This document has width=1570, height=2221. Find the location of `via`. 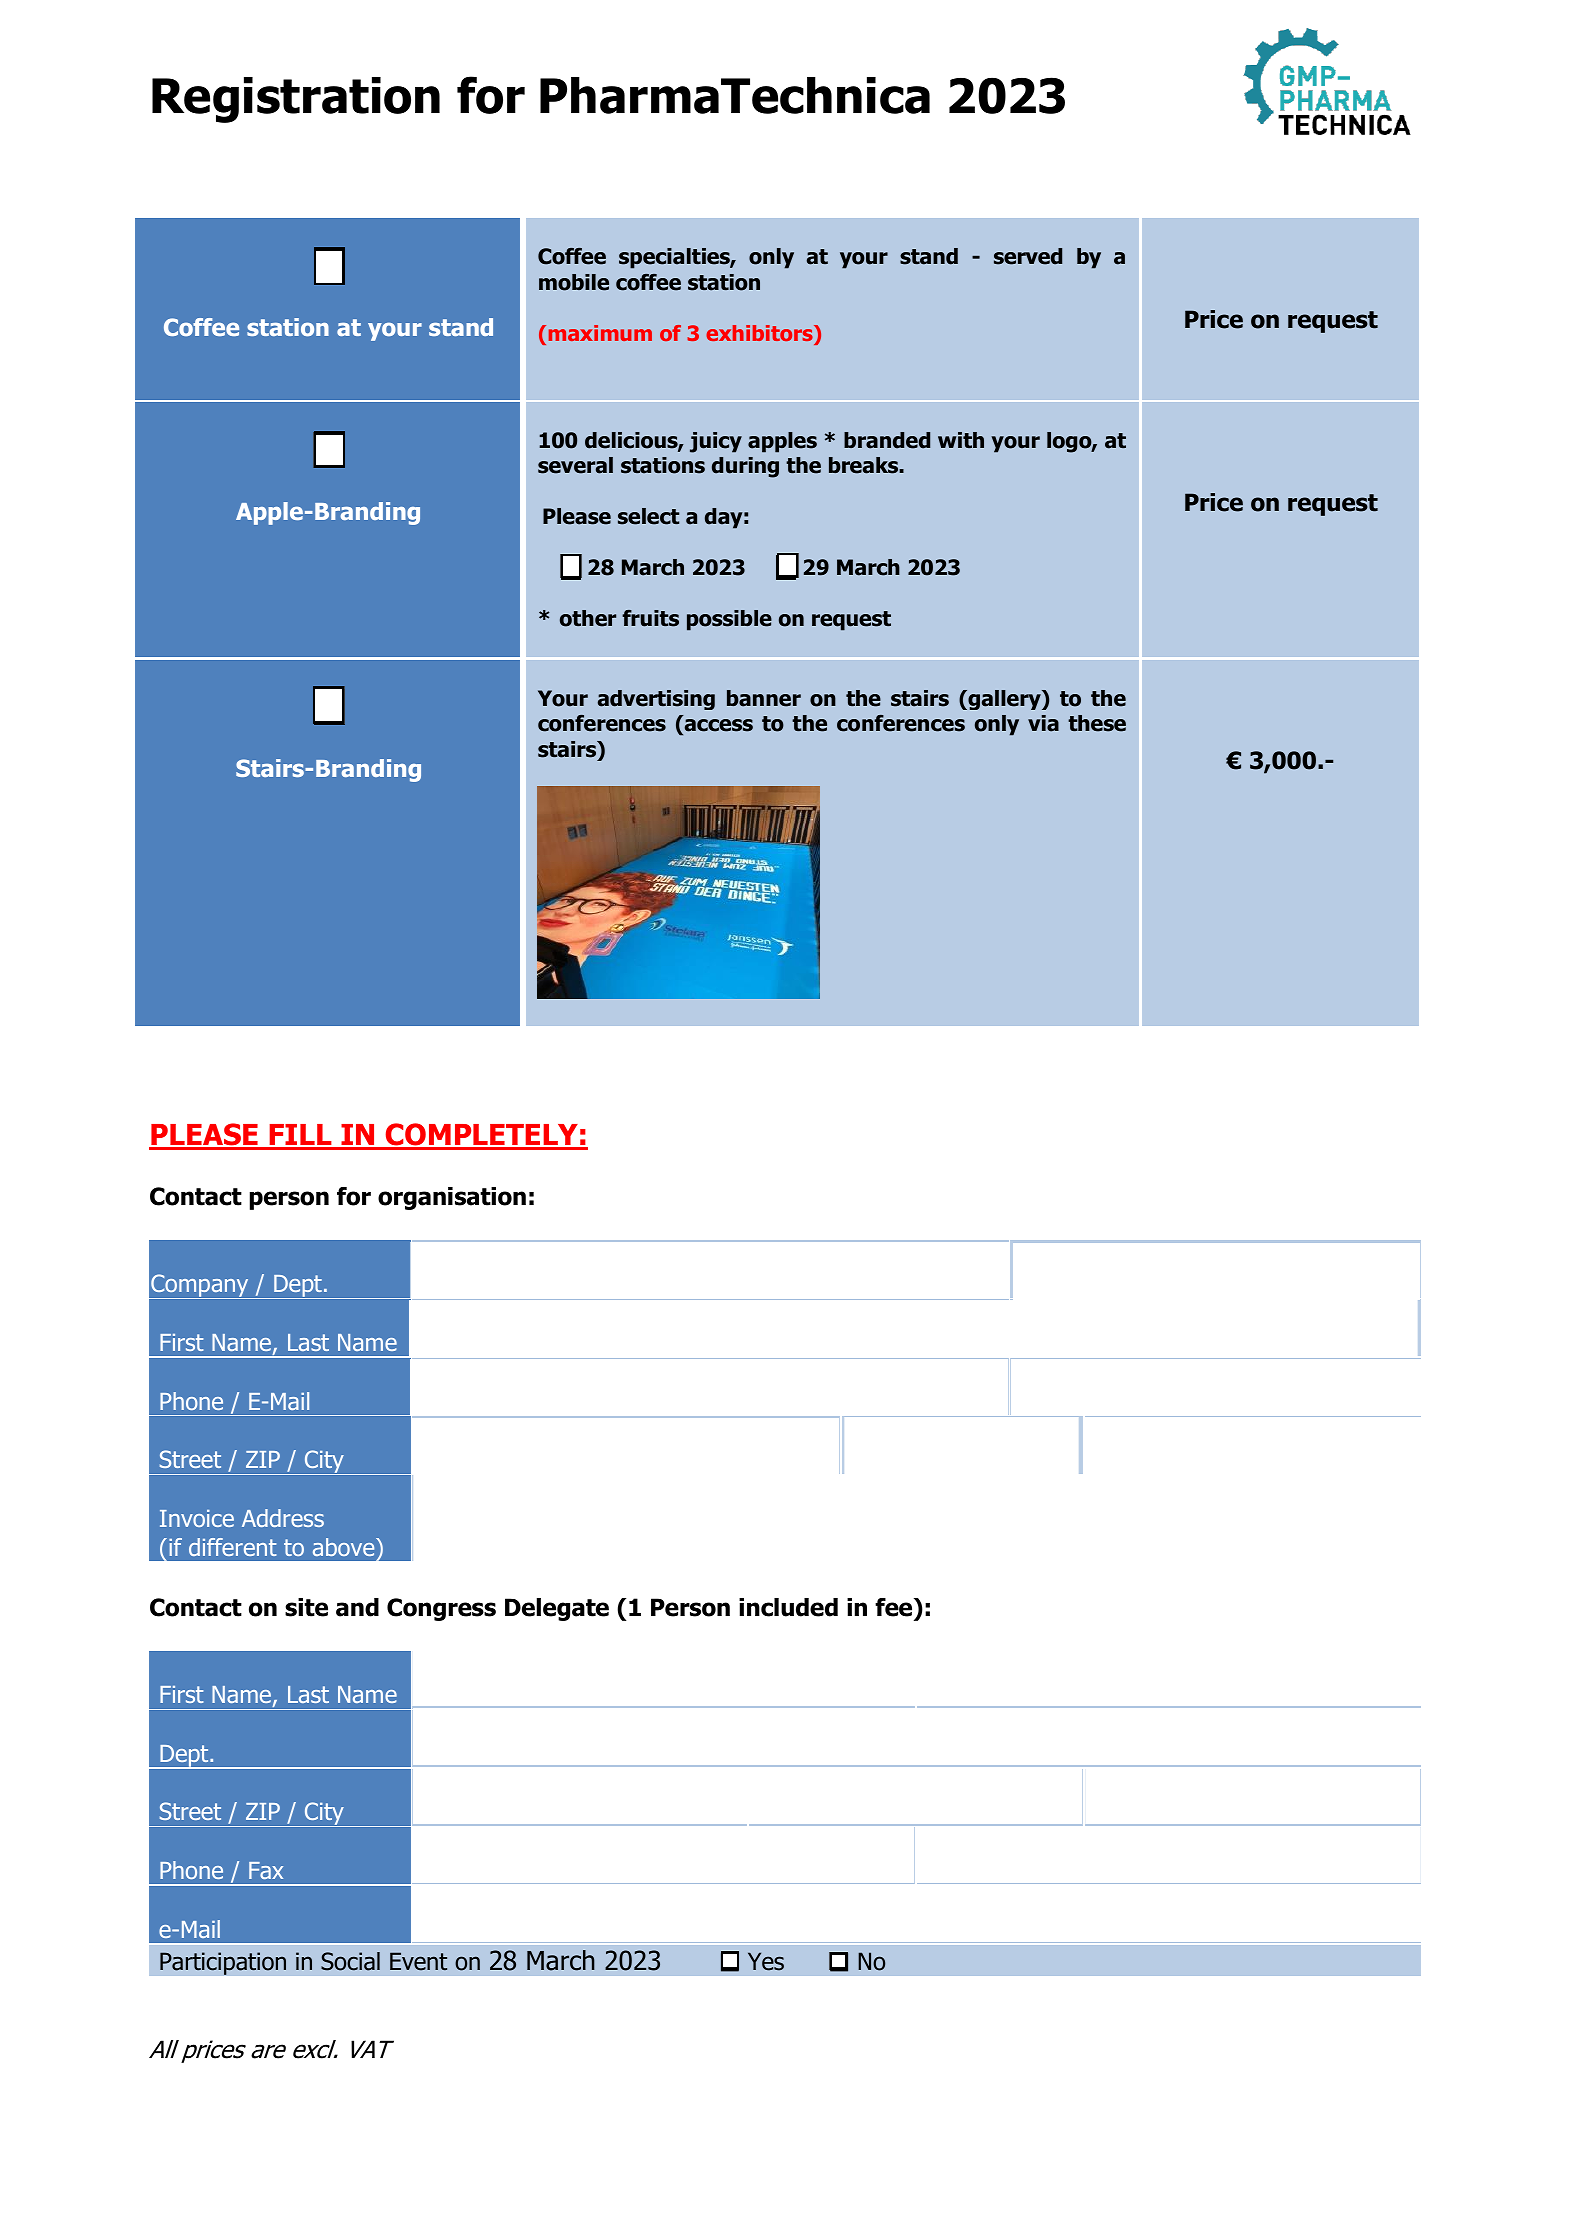

via is located at coordinates (1043, 723).
